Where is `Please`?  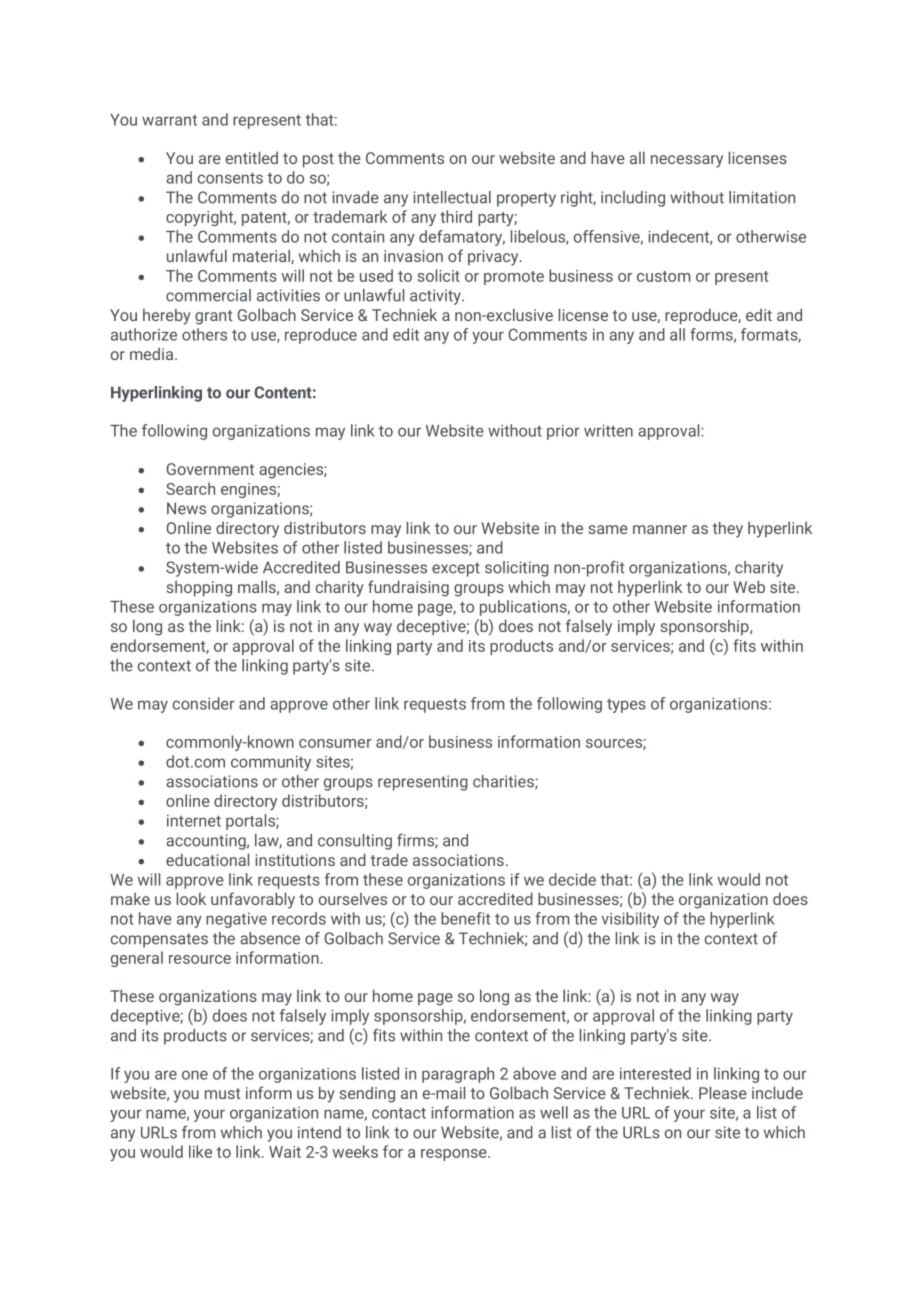 Please is located at coordinates (723, 1092).
